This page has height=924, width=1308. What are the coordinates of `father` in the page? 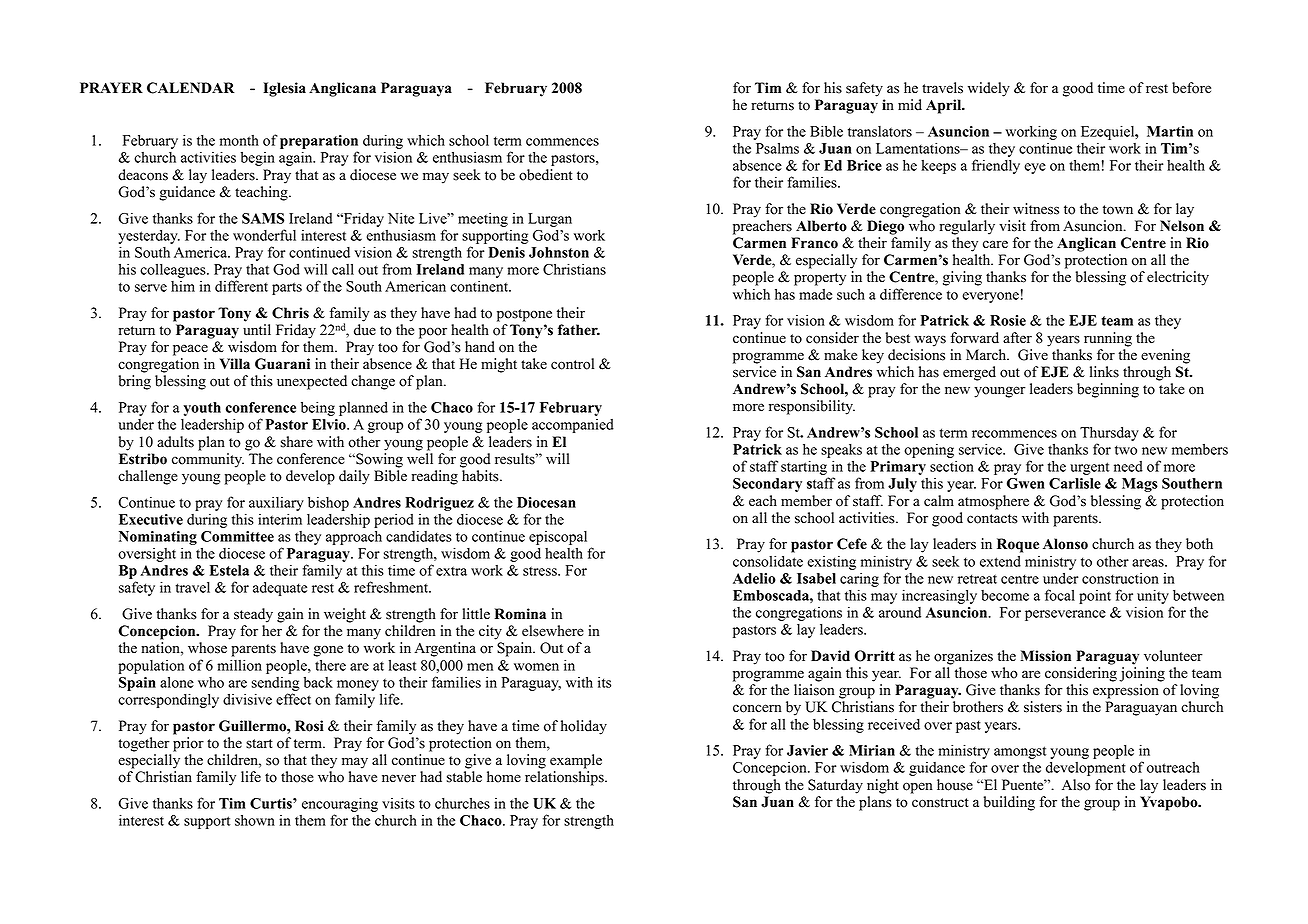 It's located at (579, 330).
